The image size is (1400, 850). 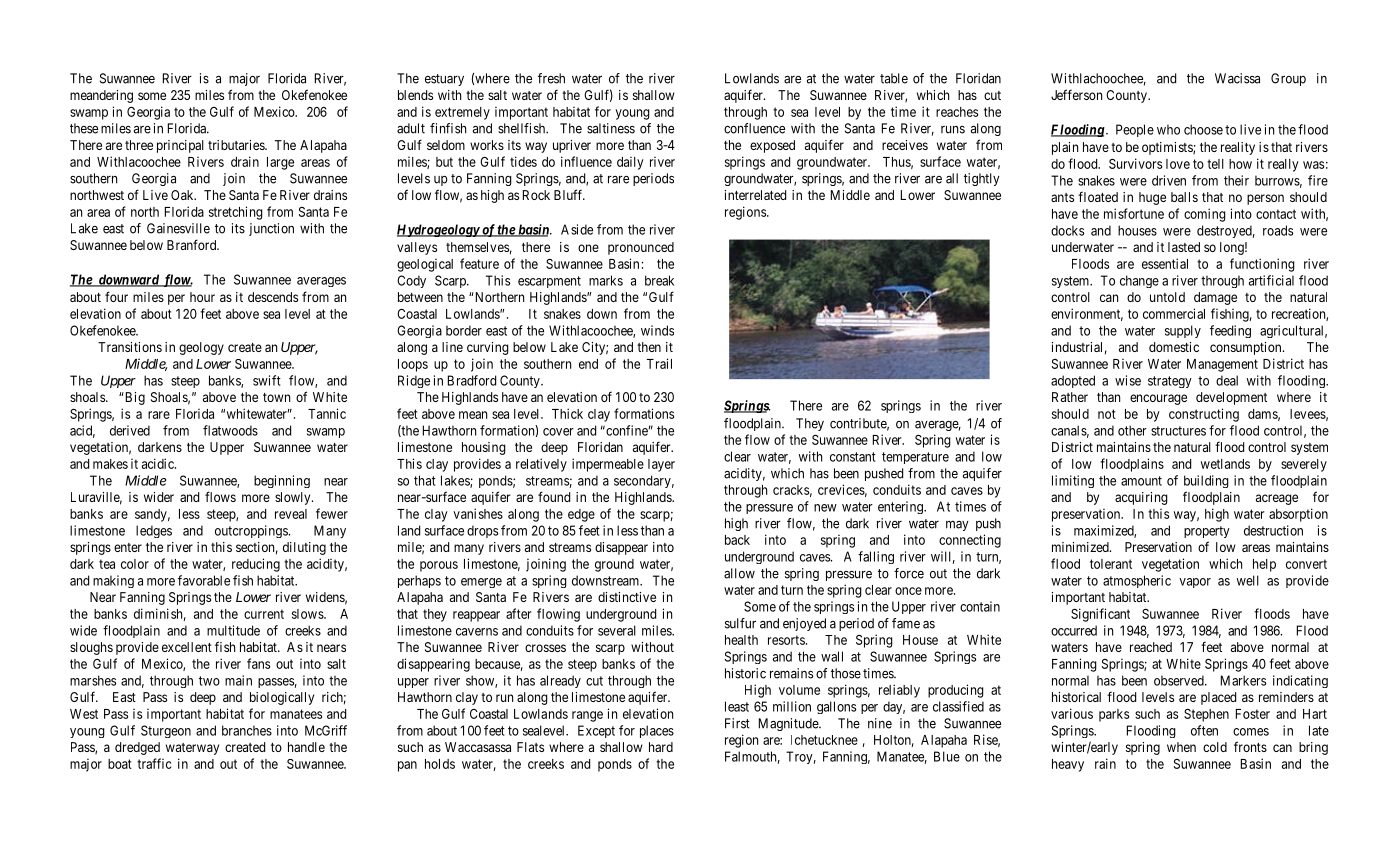 What do you see at coordinates (1076, 94) in the document?
I see `Jefferson` at bounding box center [1076, 94].
